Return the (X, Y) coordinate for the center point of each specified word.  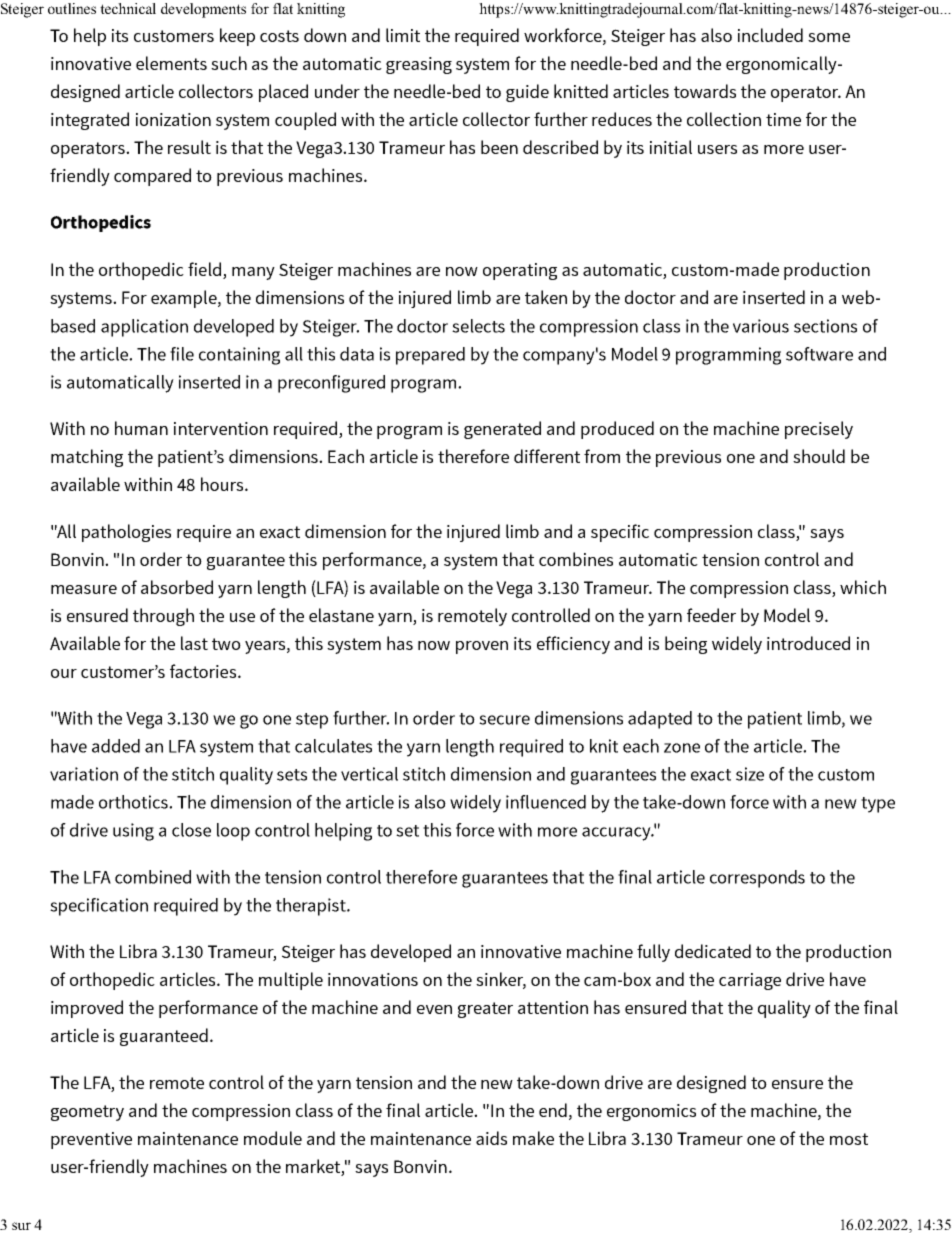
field (204, 269)
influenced (546, 802)
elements (171, 63)
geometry (87, 1113)
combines (576, 559)
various (761, 326)
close (191, 830)
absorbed (177, 587)
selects (478, 326)
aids (491, 1138)
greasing (419, 65)
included (770, 35)
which (863, 587)
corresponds (757, 879)
